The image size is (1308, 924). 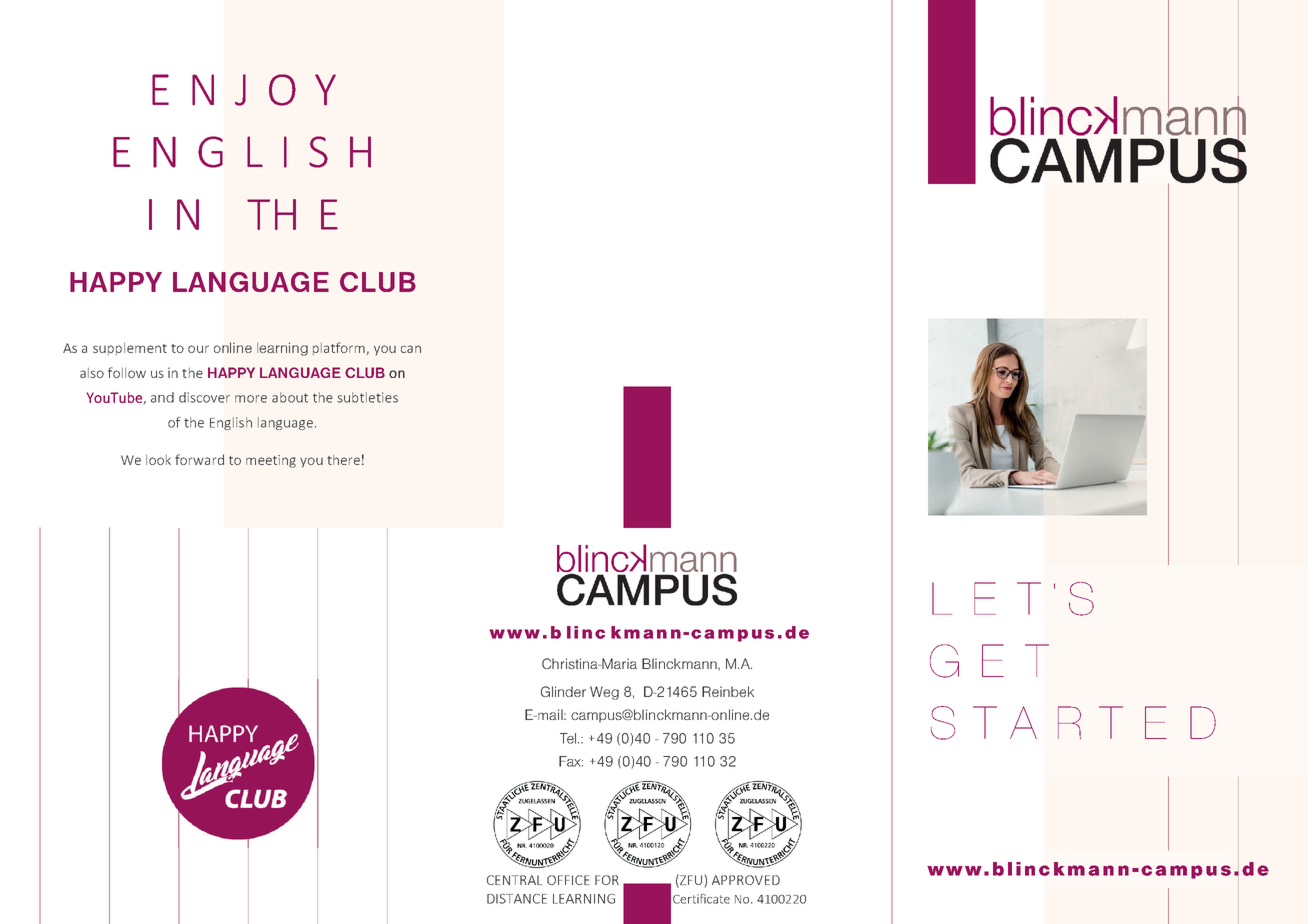 What do you see at coordinates (604, 693) in the screenshot?
I see `Weg` at bounding box center [604, 693].
